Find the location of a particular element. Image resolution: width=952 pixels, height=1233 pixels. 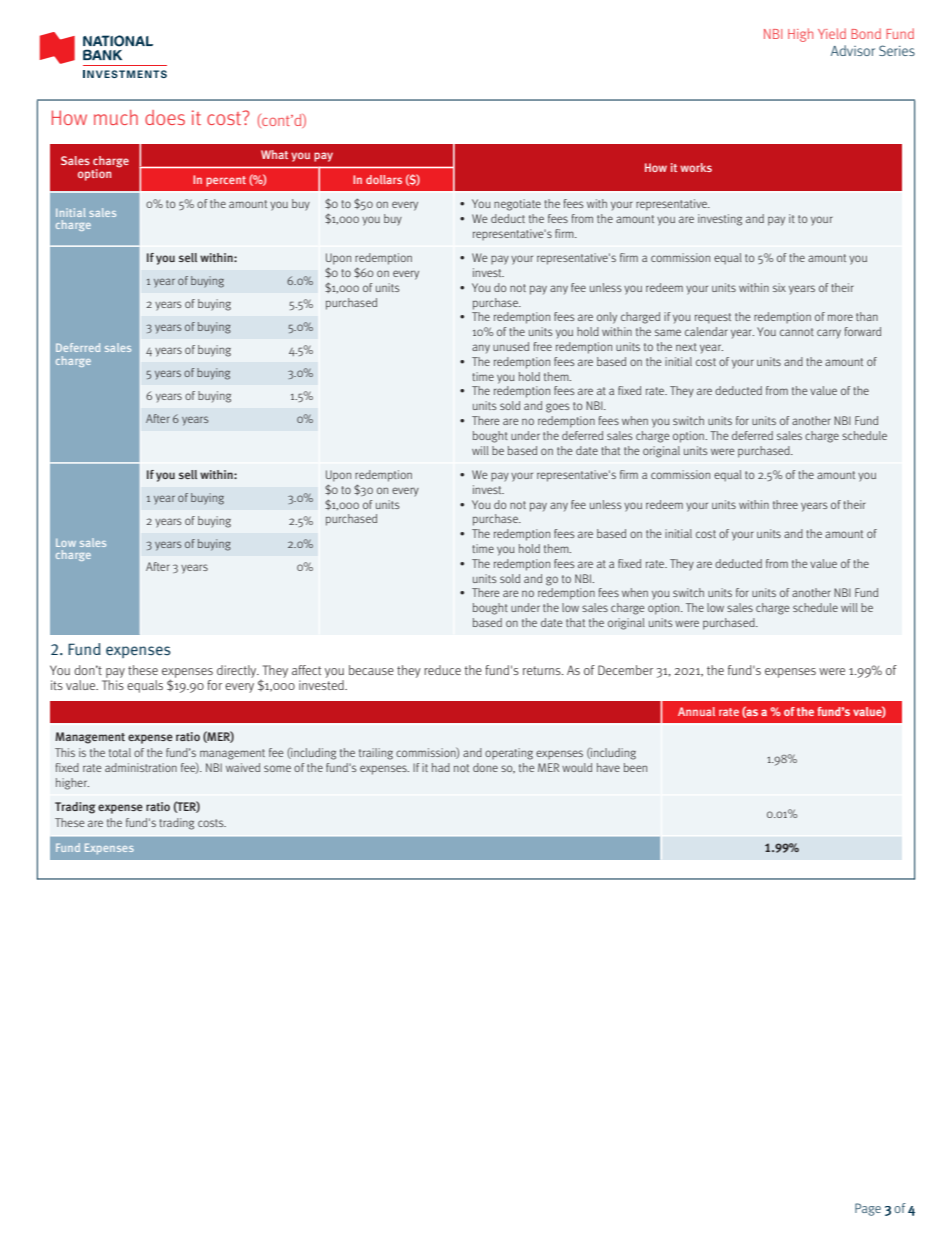

returns is located at coordinates (543, 670).
